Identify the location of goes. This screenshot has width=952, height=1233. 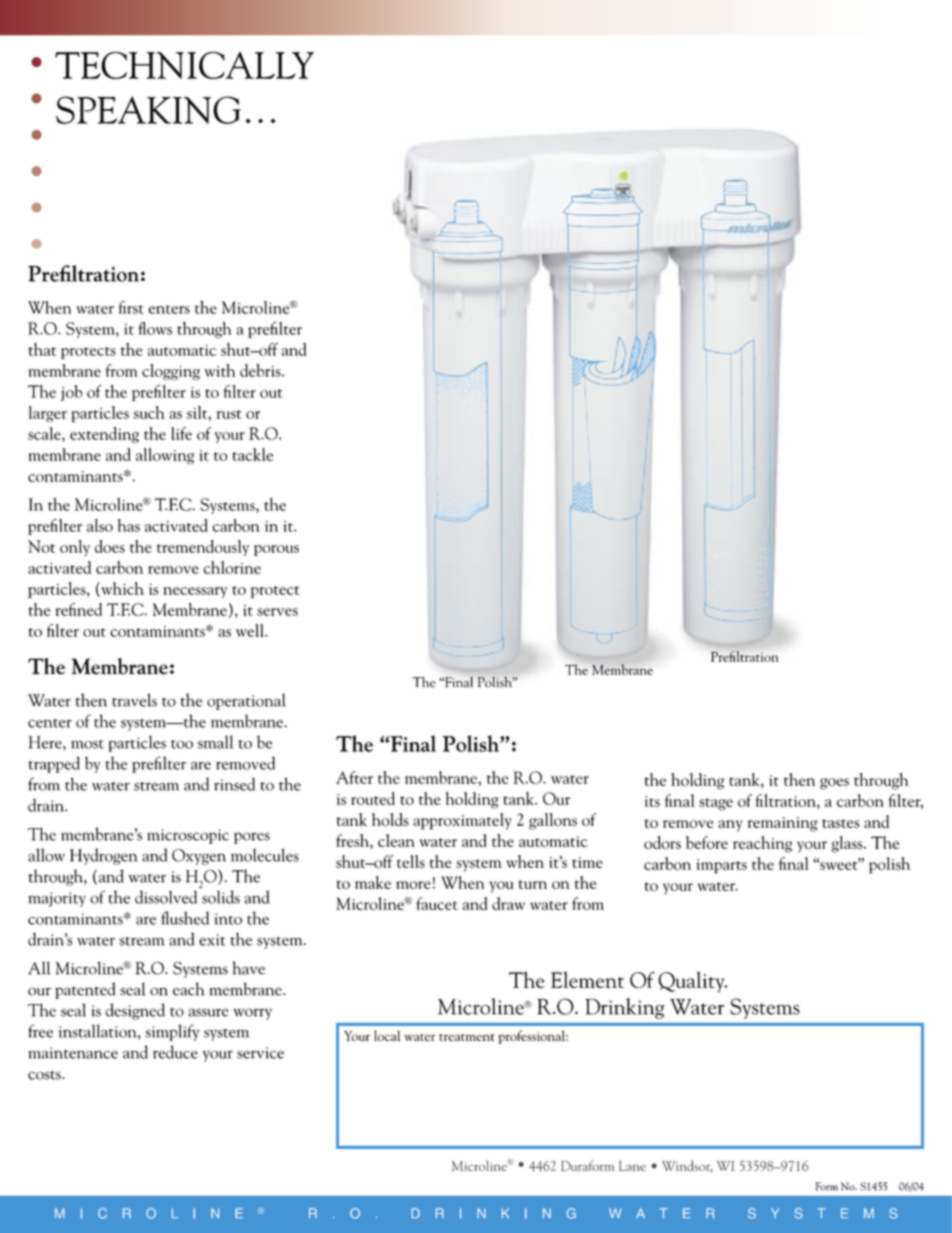
(834, 784).
